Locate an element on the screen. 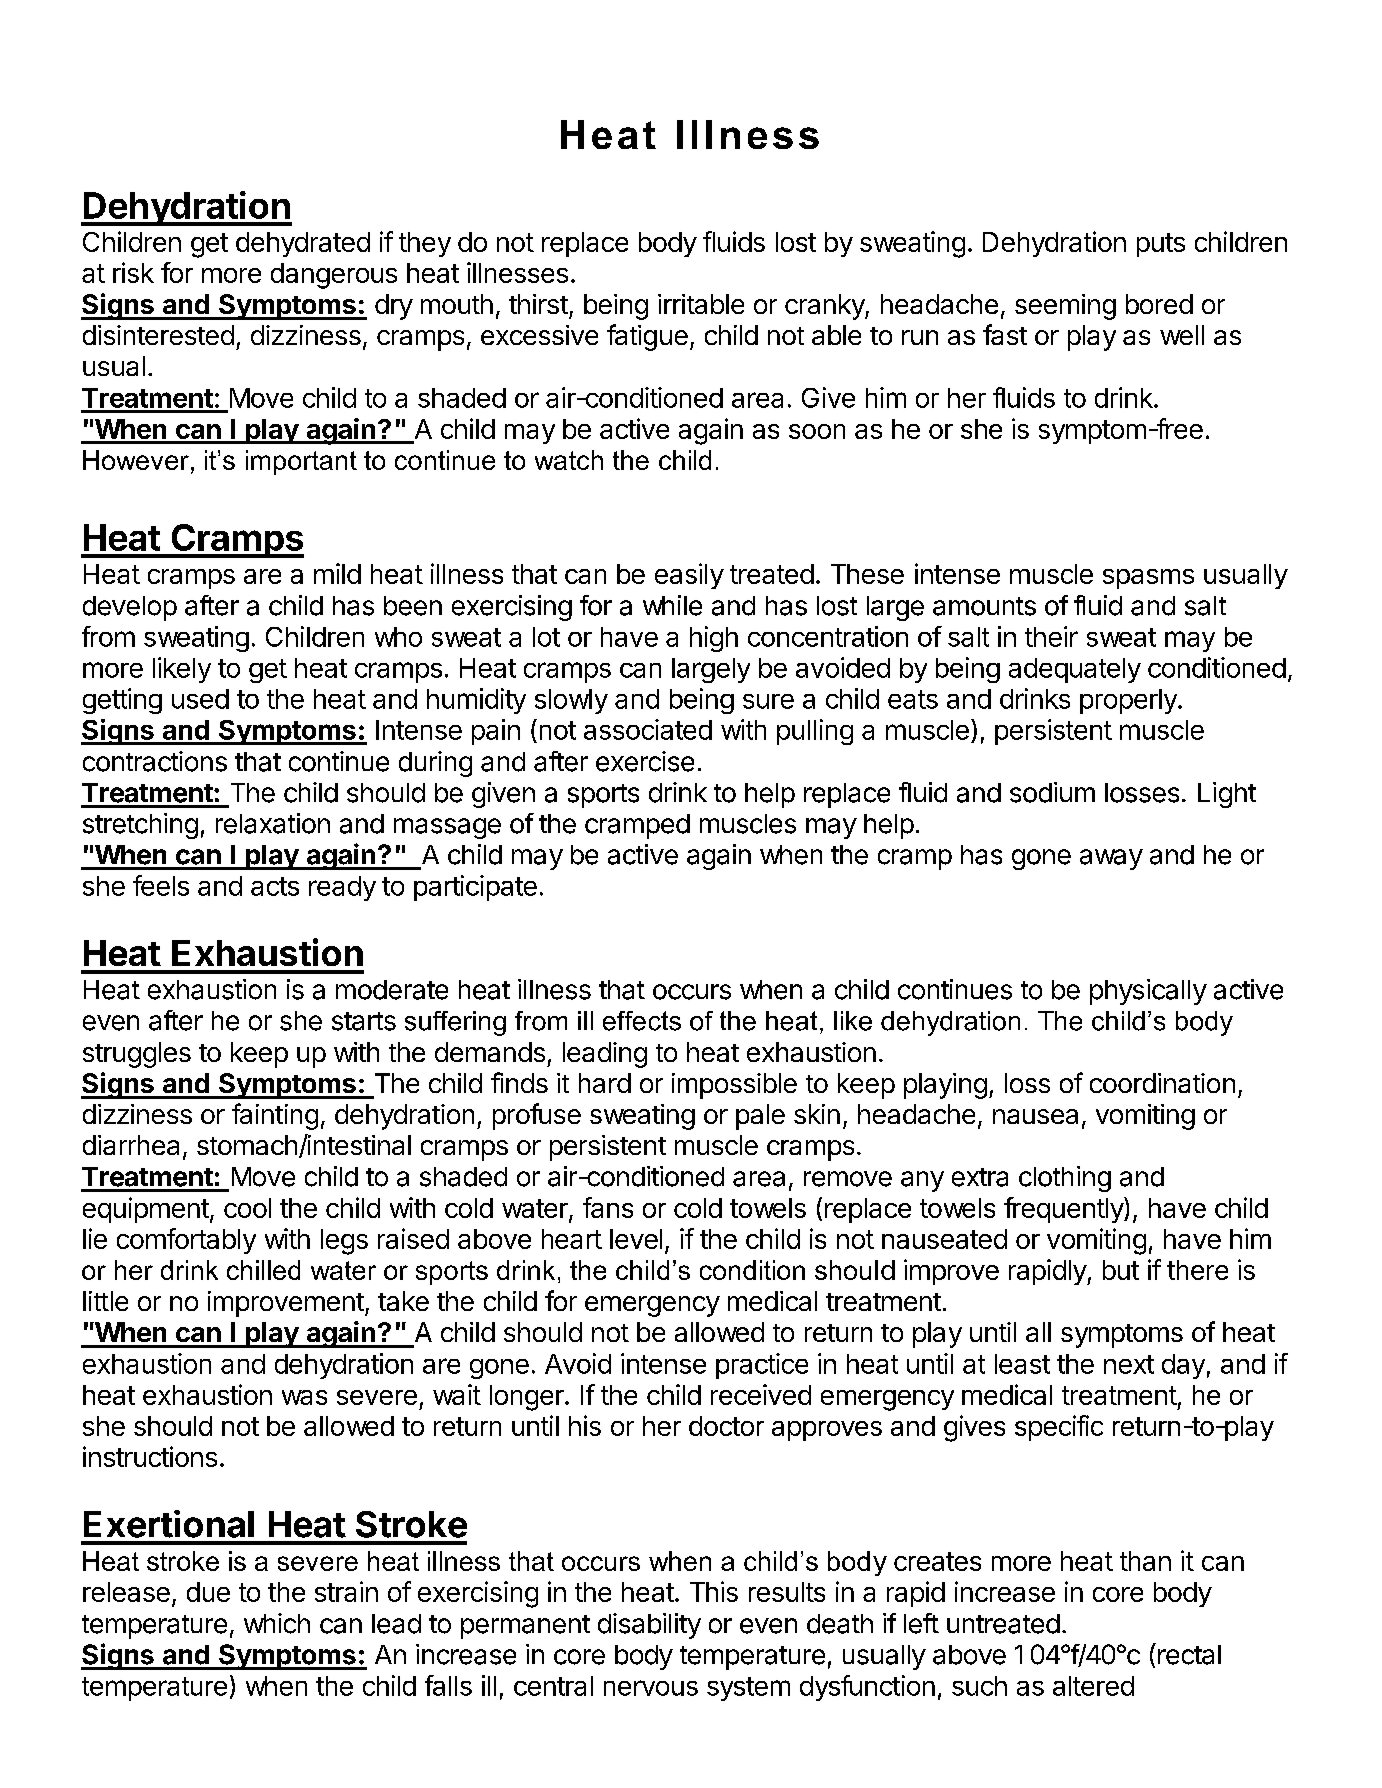 This screenshot has height=1788, width=1382. acts is located at coordinates (275, 886).
